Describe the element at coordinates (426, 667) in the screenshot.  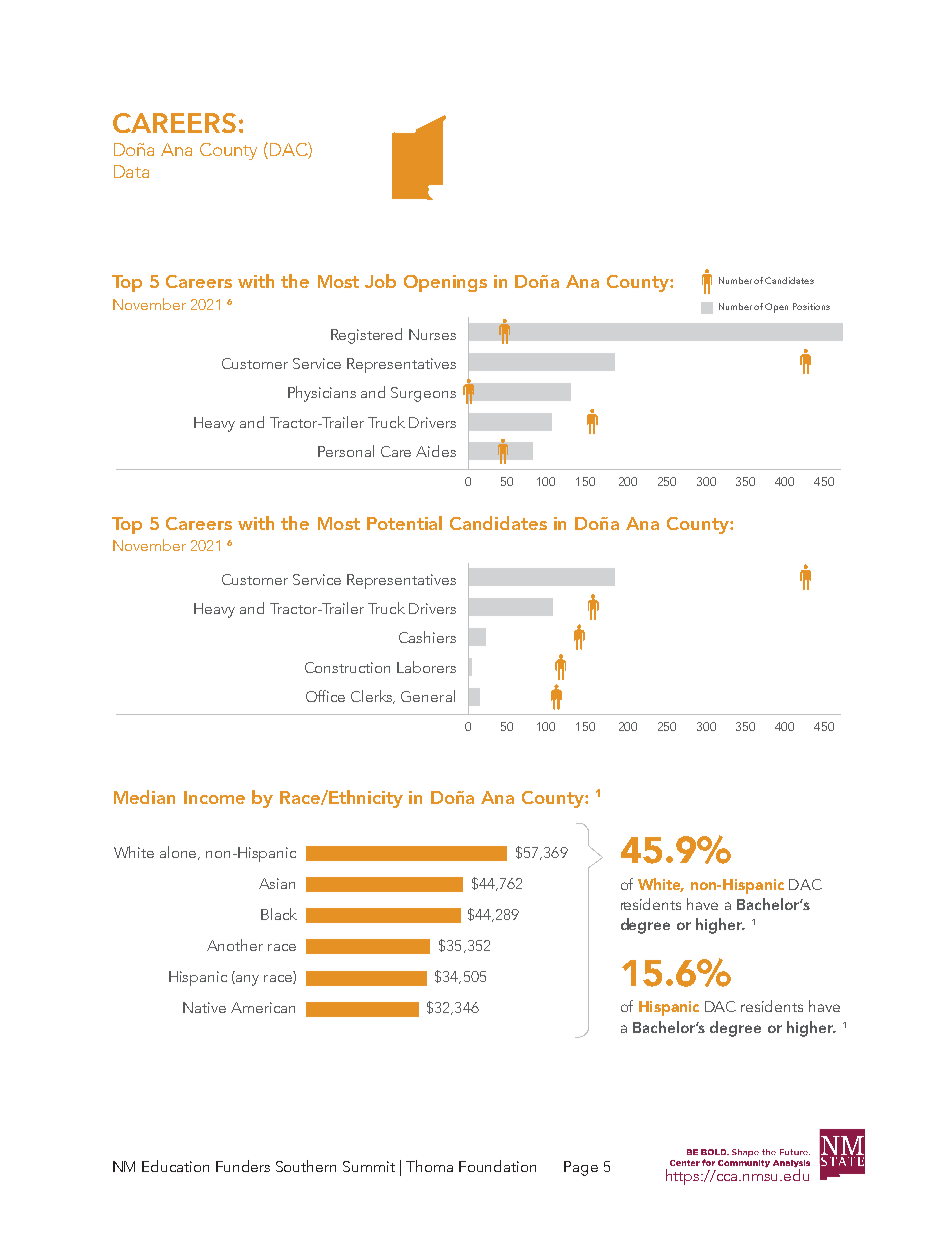
I see `Laborers` at that location.
